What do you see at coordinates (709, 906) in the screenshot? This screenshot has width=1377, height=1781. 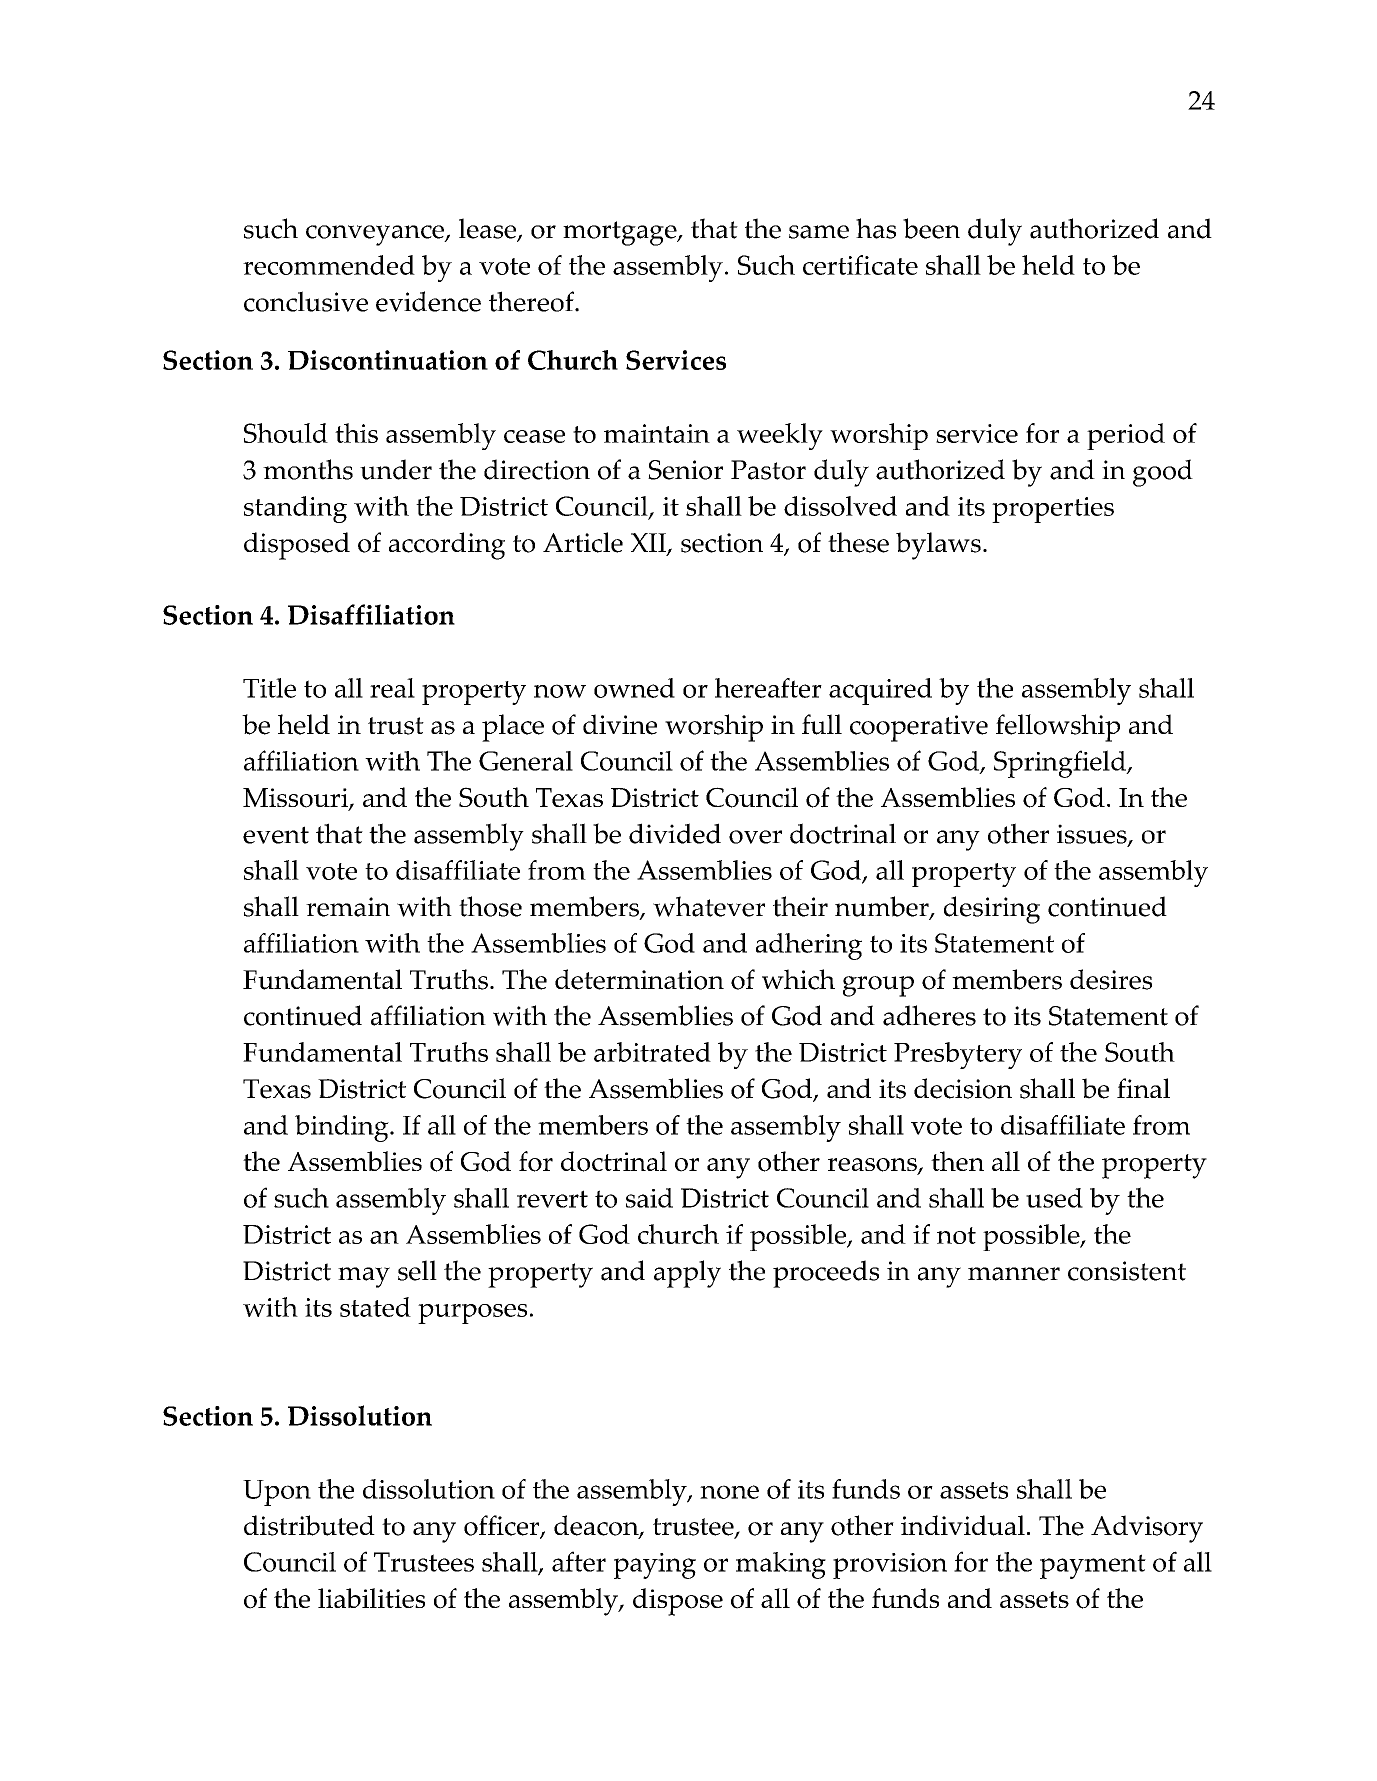 I see `whatever` at bounding box center [709, 906].
